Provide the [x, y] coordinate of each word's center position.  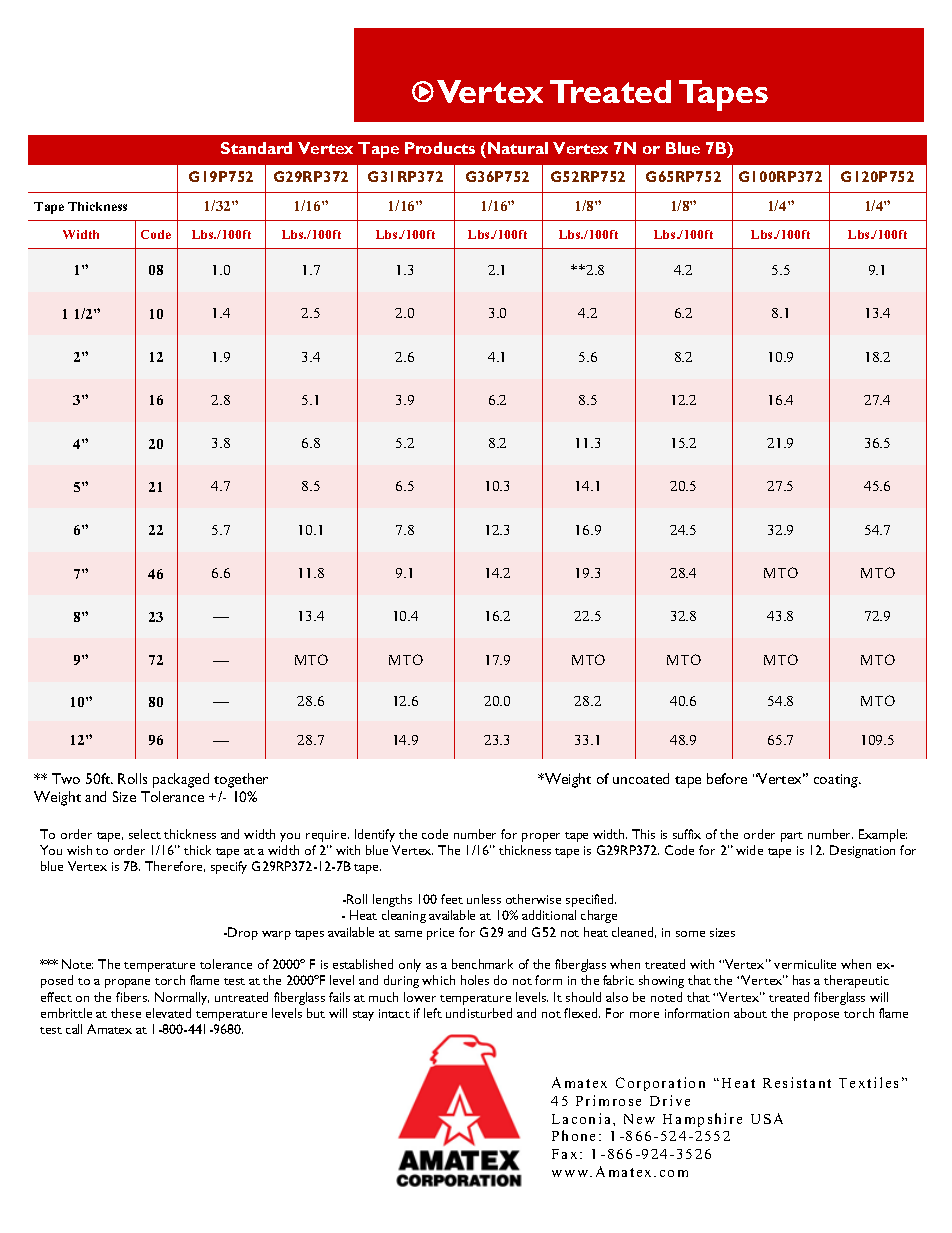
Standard [256, 148]
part [792, 837]
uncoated [641, 778]
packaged [181, 780]
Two [66, 778]
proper [541, 837]
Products [440, 148]
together [241, 780]
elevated [168, 1013]
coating [837, 781]
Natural [518, 148]
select [145, 834]
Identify [375, 835]
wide [749, 850]
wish [79, 850]
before [727, 778]
